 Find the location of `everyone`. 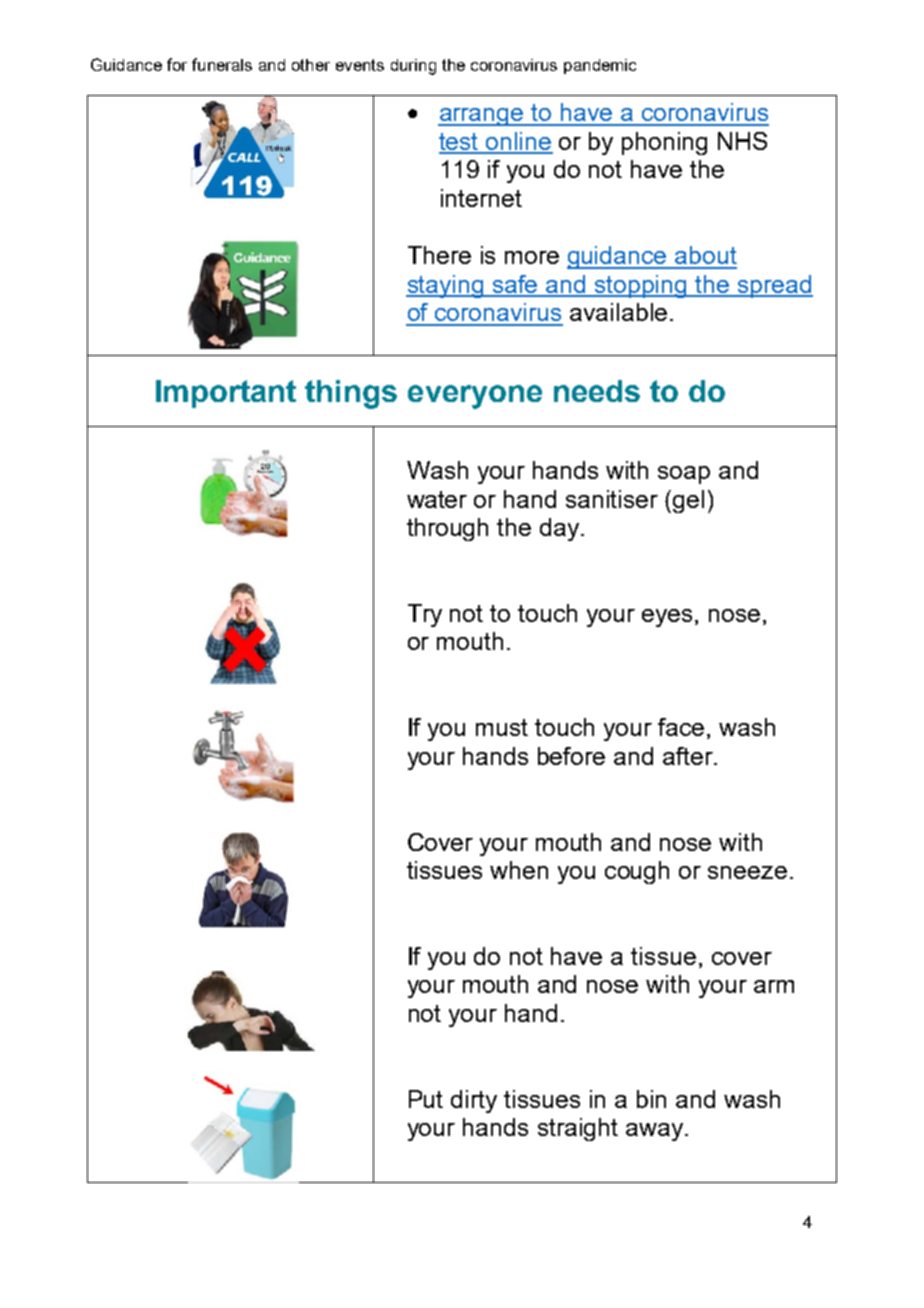

everyone is located at coordinates (475, 397).
